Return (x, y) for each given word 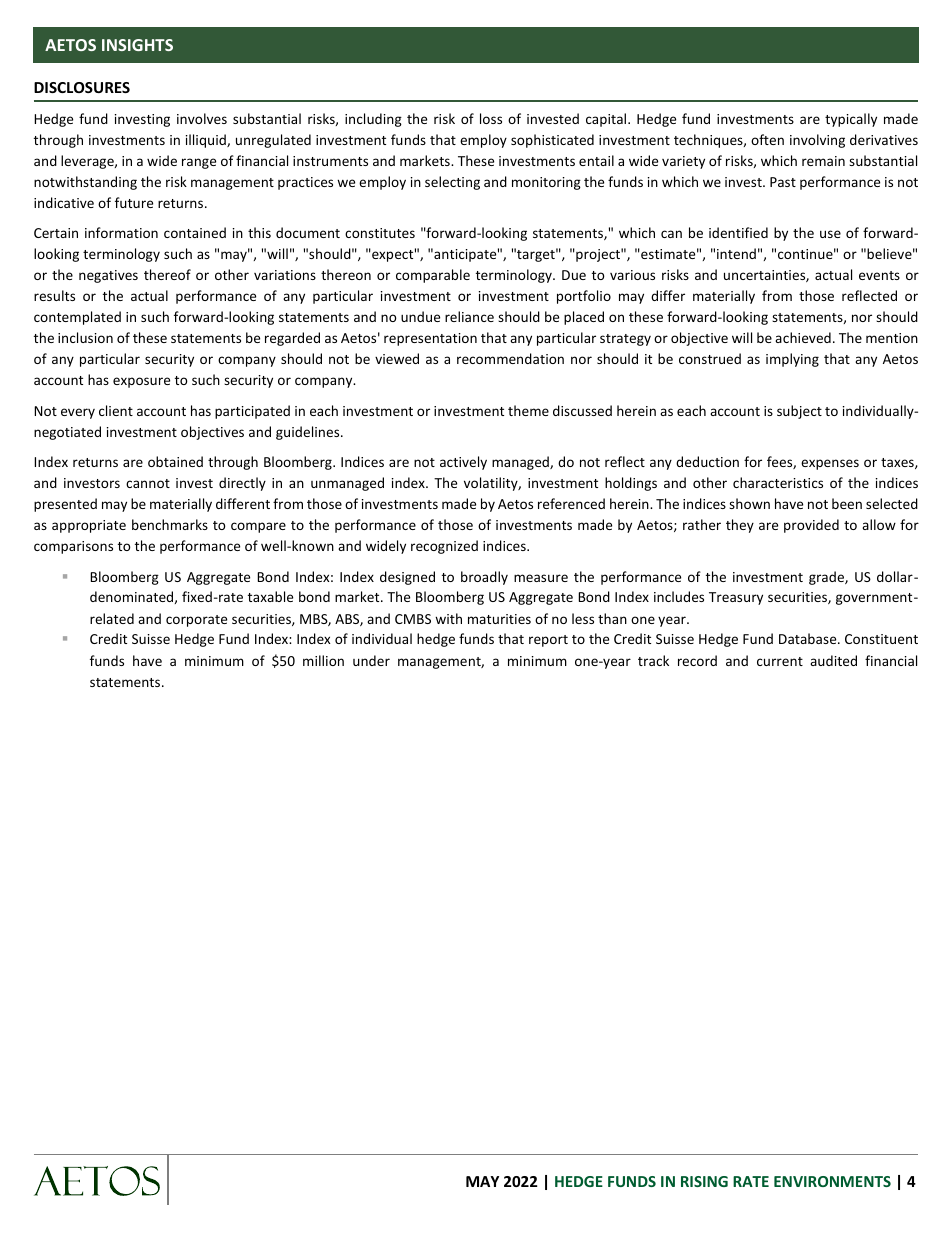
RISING (704, 1181)
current (780, 661)
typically (851, 120)
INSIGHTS (137, 45)
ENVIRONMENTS (832, 1181)
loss (491, 118)
